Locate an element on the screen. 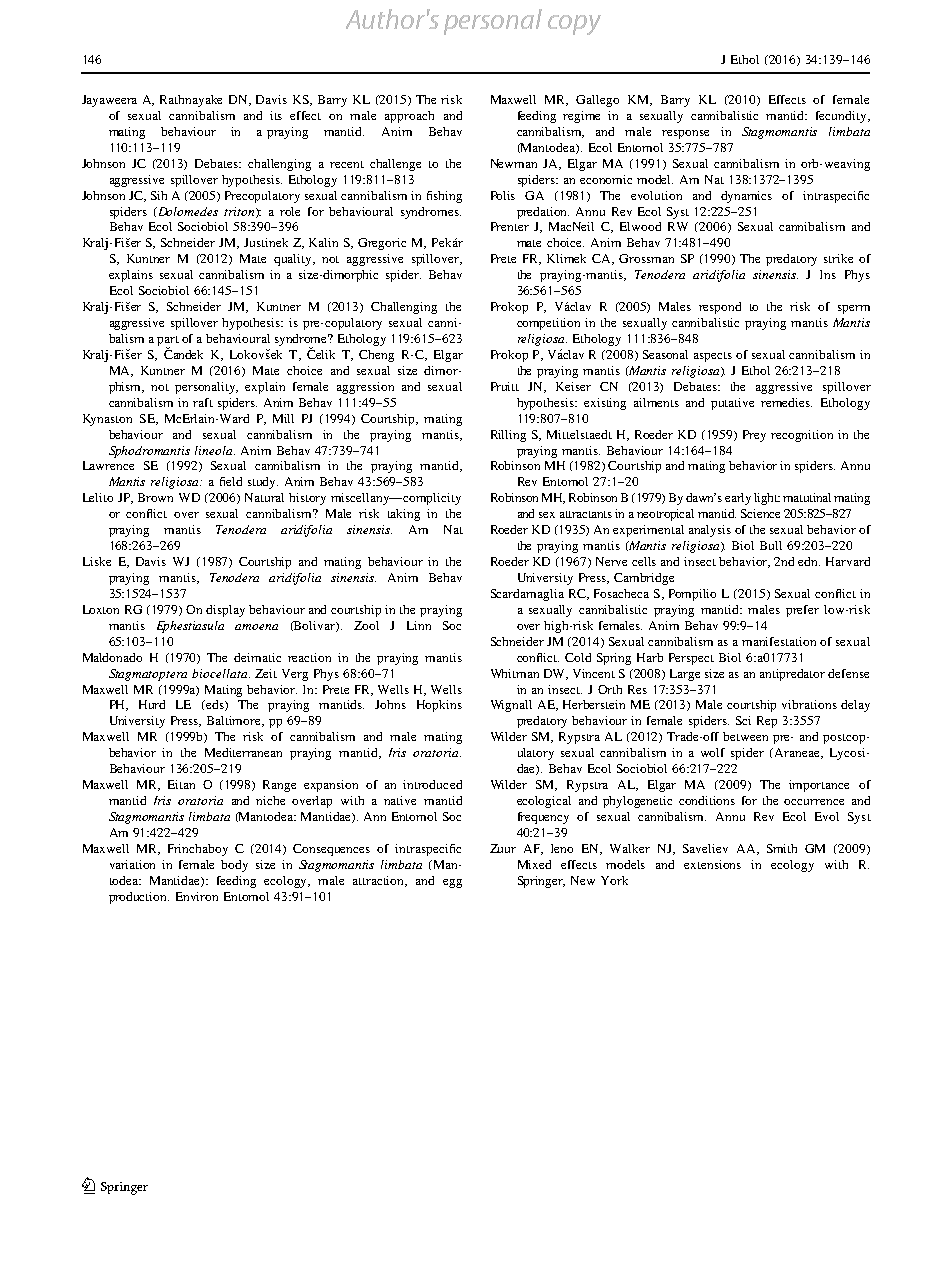 This screenshot has height=1265, width=952. triton is located at coordinates (240, 212).
